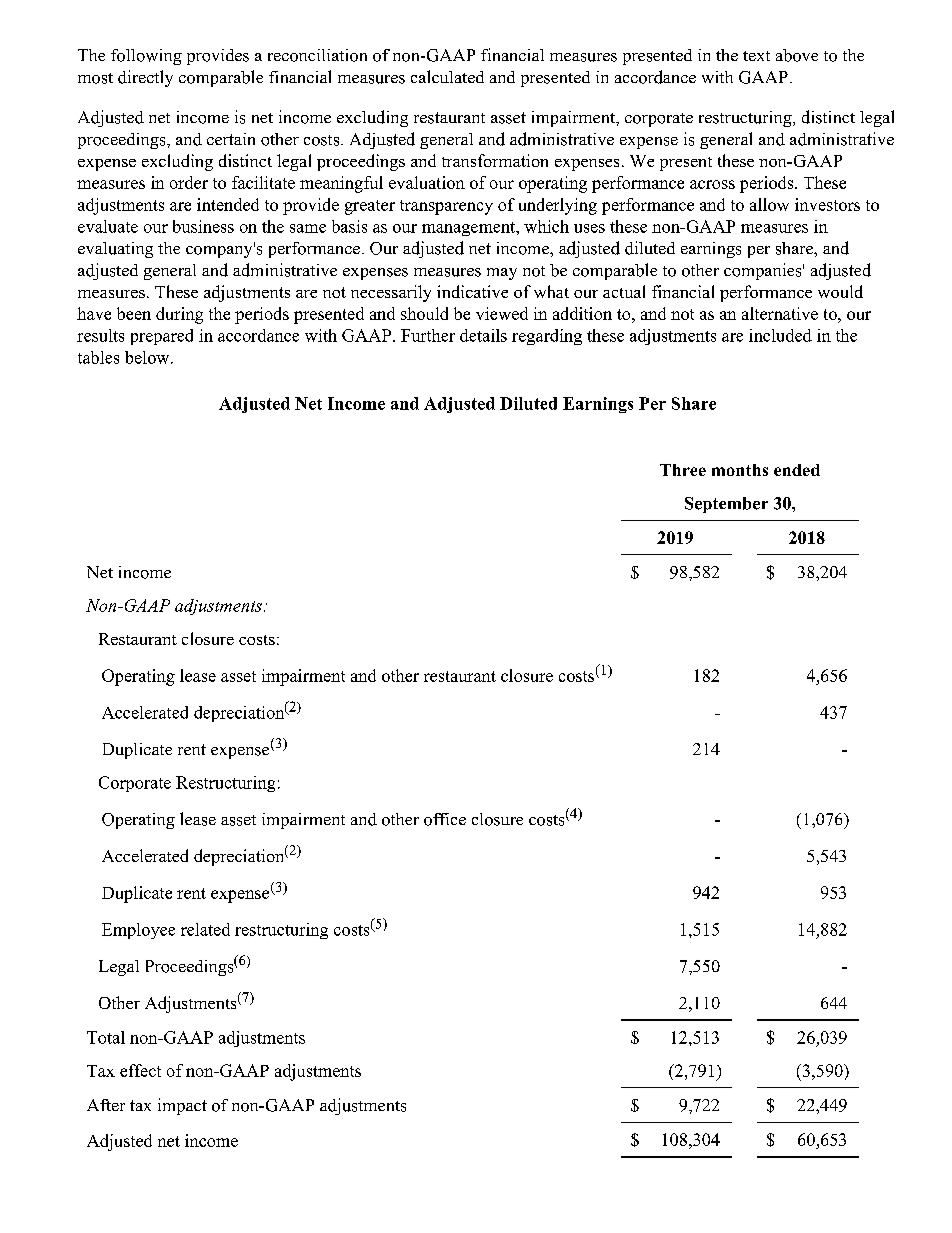  I want to click on effect, so click(140, 1070).
